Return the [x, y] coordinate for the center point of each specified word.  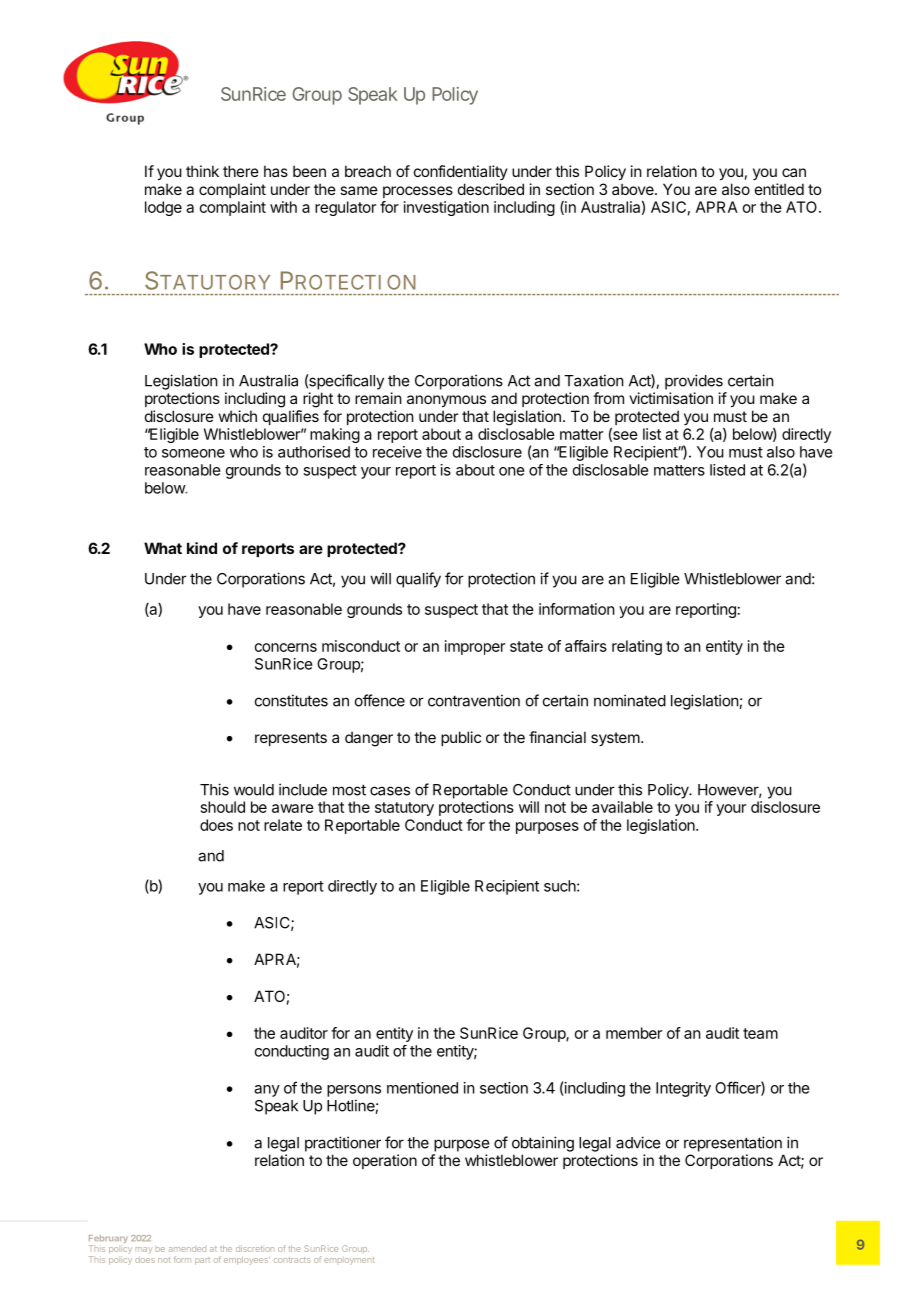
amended [187, 1249]
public [461, 738]
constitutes [291, 700]
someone [193, 453]
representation [733, 1144]
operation [385, 1161]
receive [397, 452]
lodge [163, 208]
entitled [779, 189]
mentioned [422, 1088]
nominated [630, 700]
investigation [446, 208]
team [760, 1033]
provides [694, 382]
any [267, 1091]
